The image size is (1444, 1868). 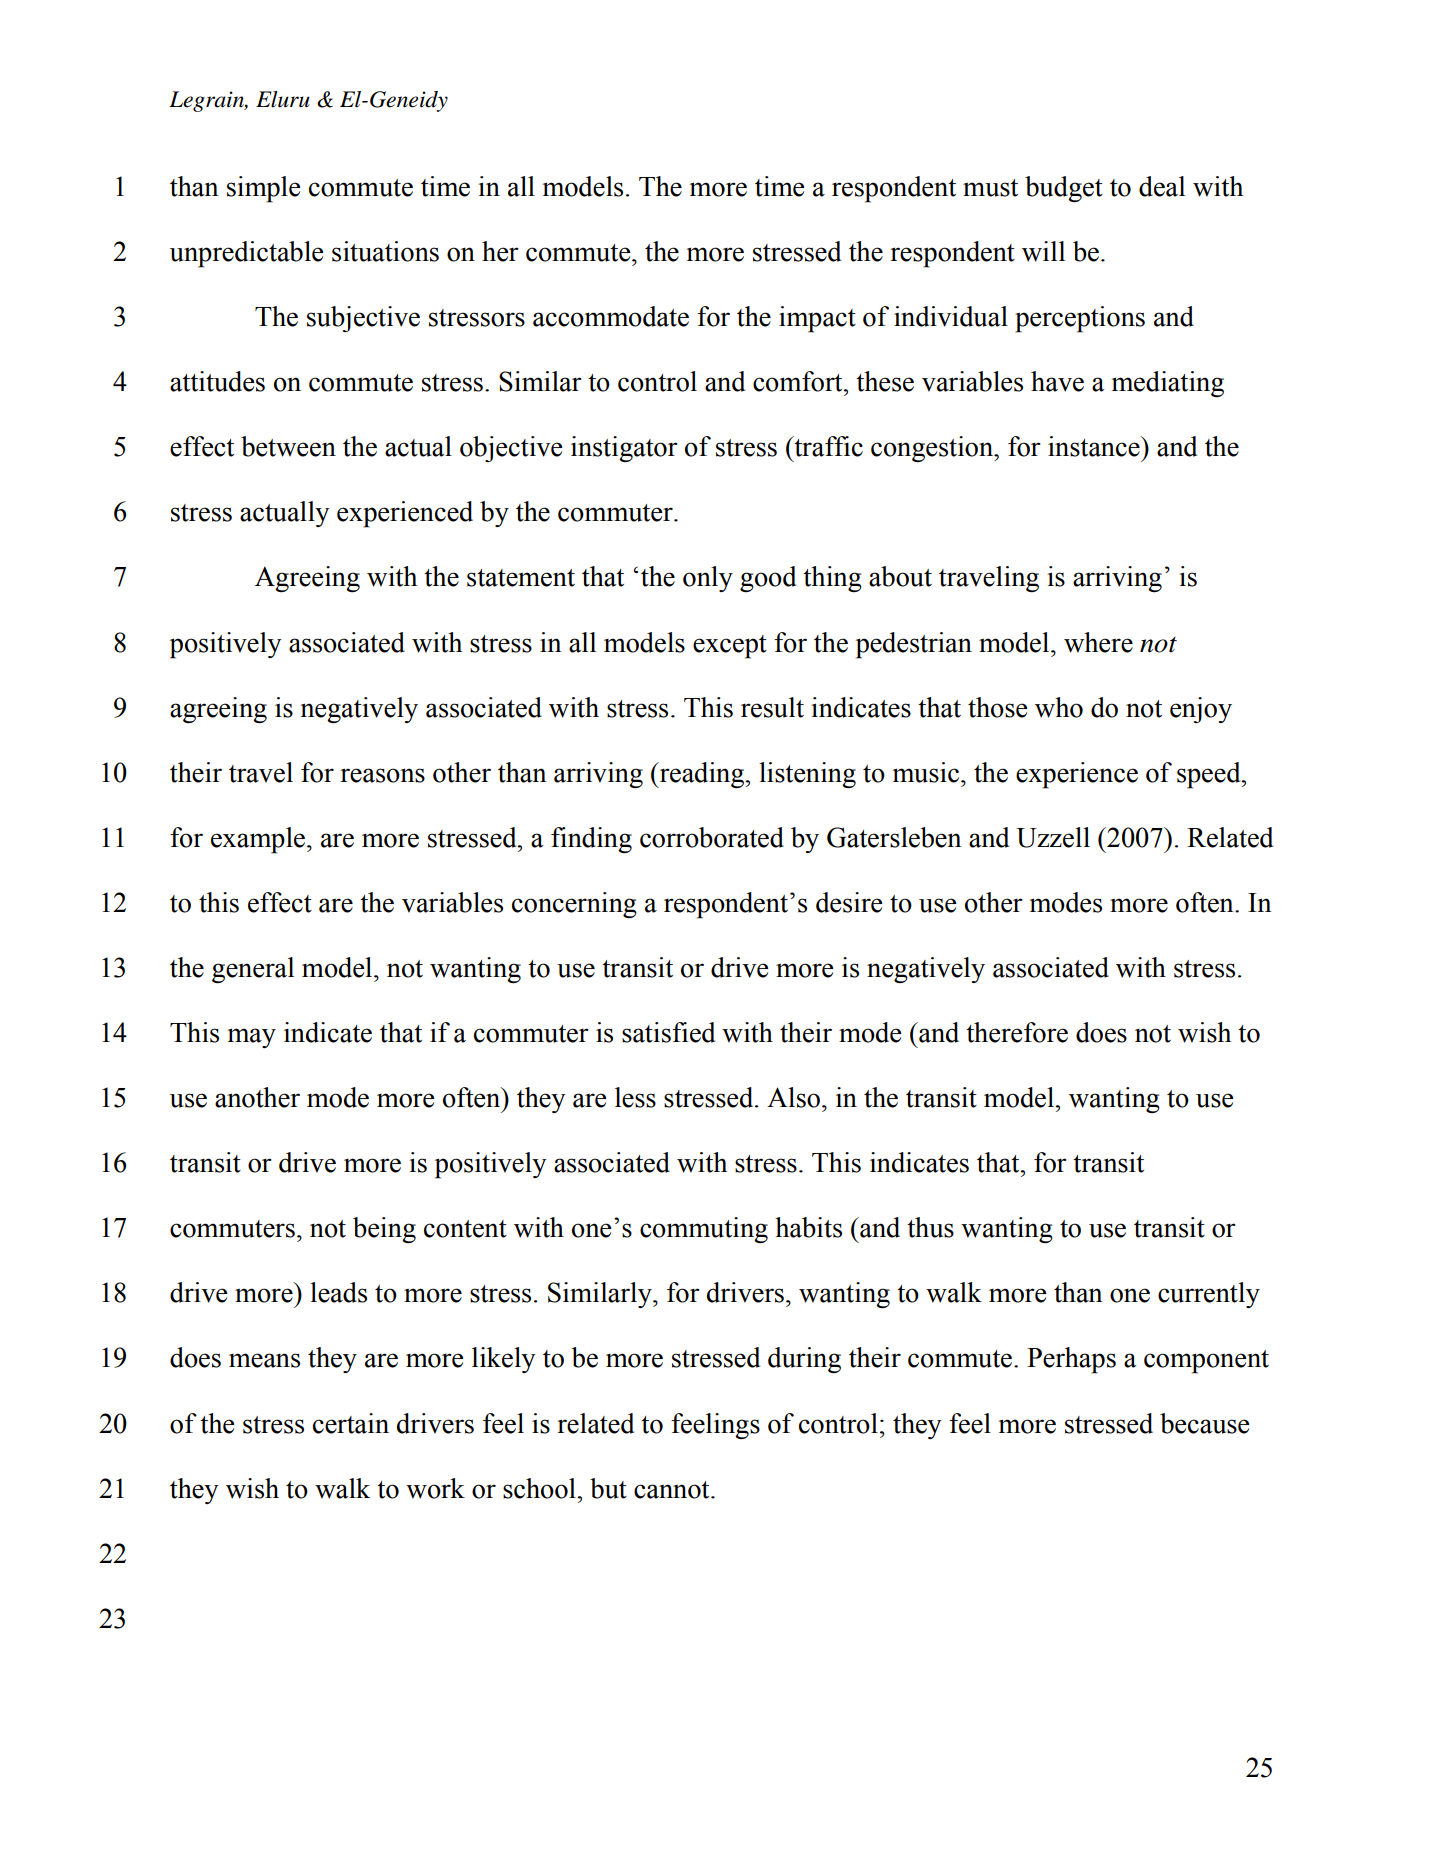 I want to click on may, so click(x=252, y=1038).
